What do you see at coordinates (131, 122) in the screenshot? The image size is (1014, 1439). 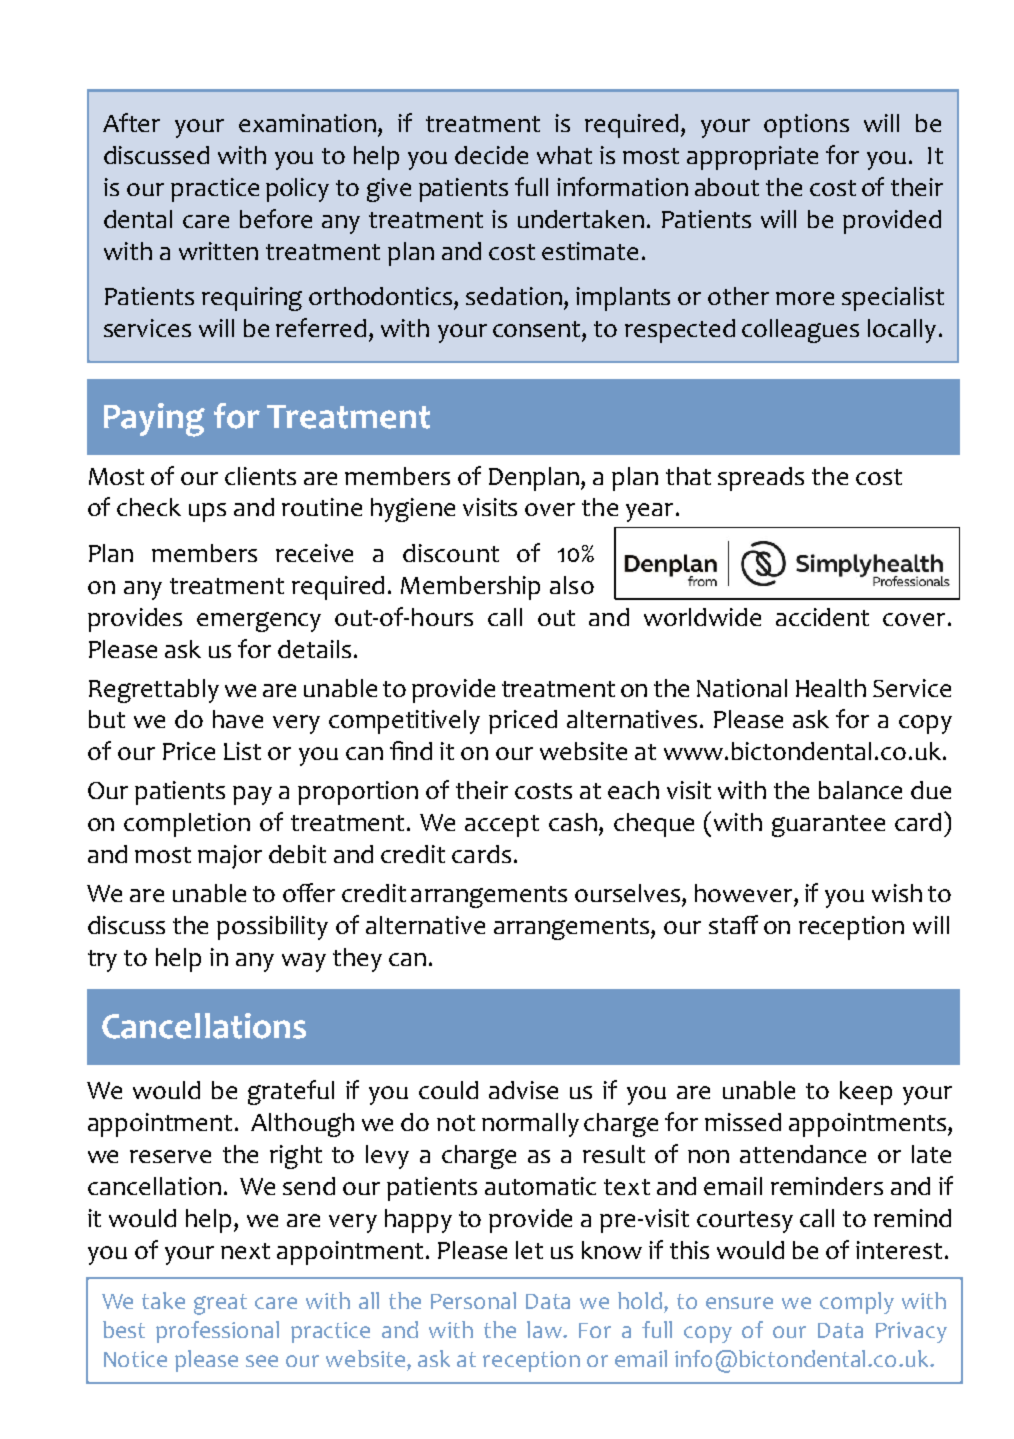 I see `After` at bounding box center [131, 122].
